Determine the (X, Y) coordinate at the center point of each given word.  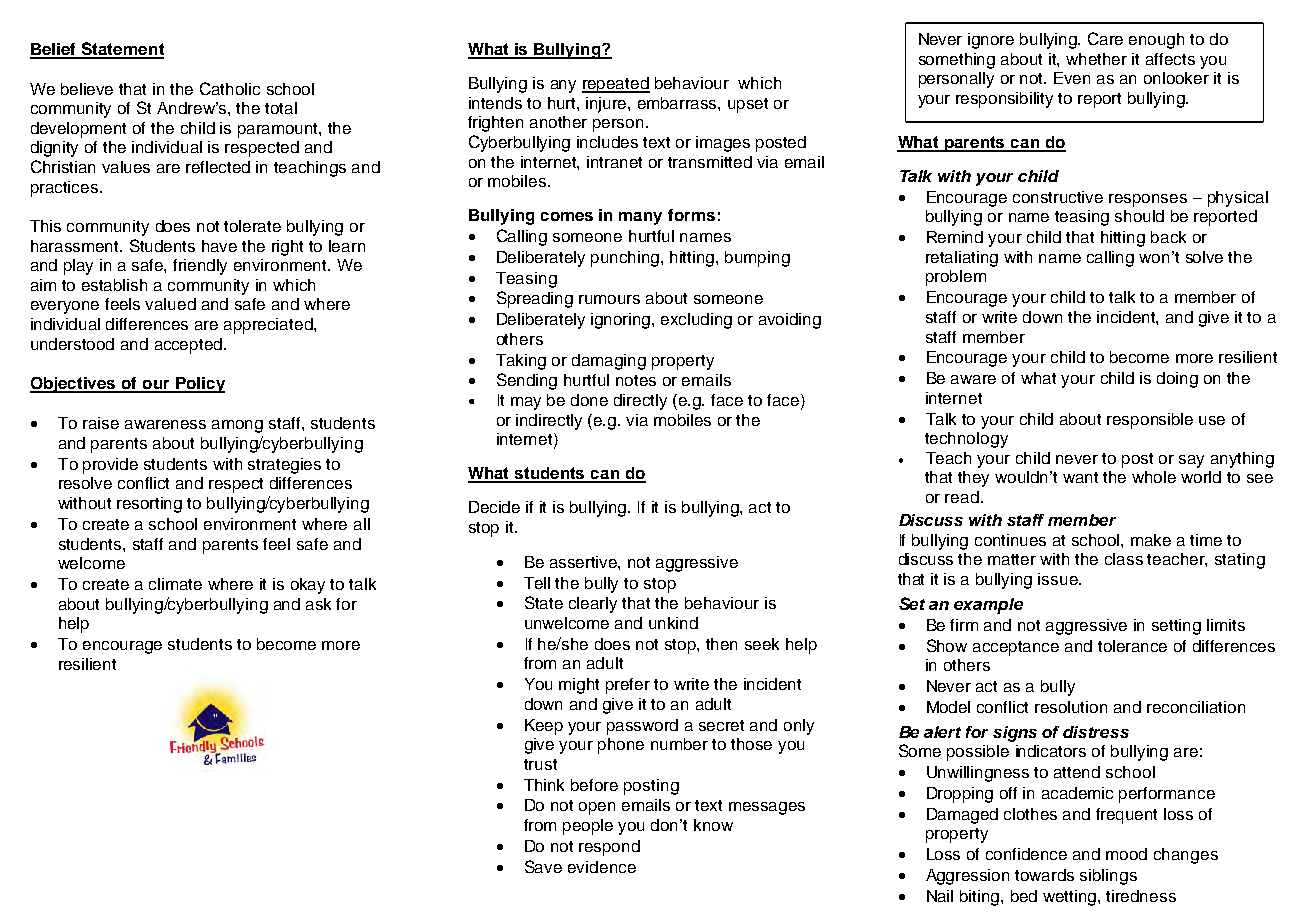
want (1080, 477)
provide (110, 466)
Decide (494, 507)
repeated (616, 85)
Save (543, 866)
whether (1096, 59)
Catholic (230, 88)
